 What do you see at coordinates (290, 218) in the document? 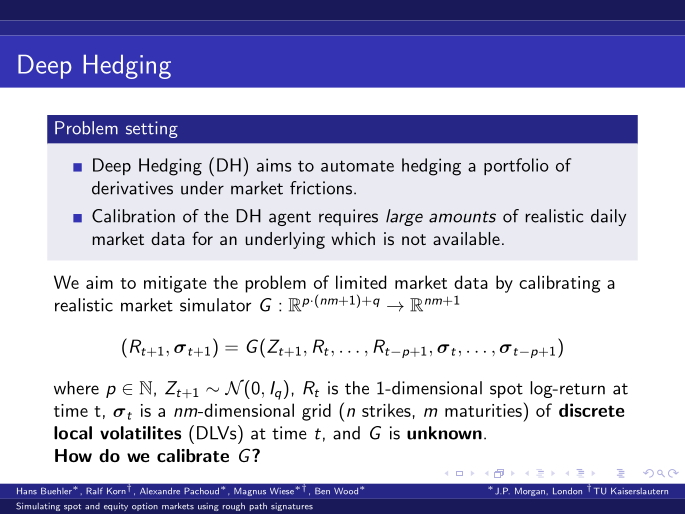
I see `agent` at bounding box center [290, 218].
